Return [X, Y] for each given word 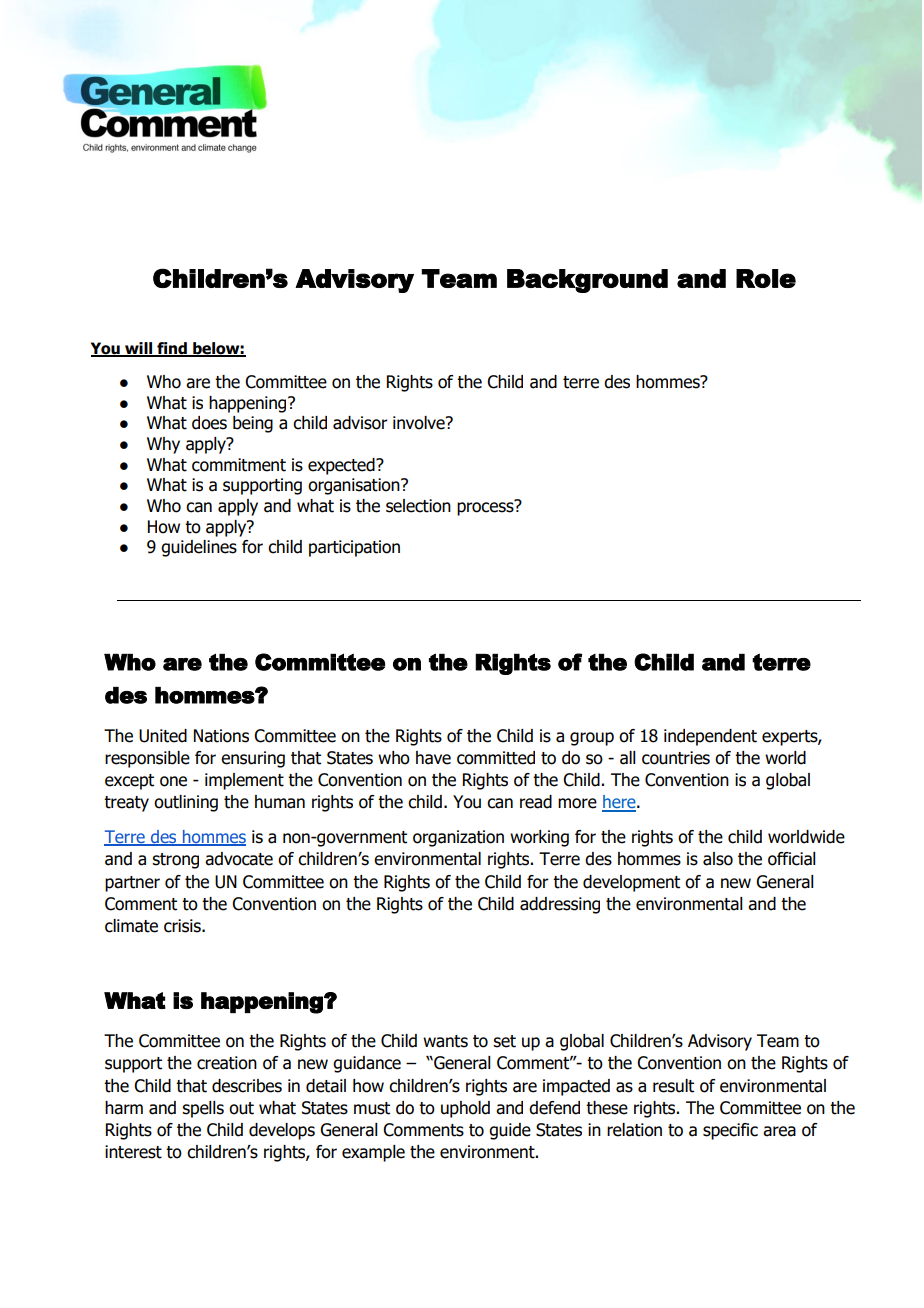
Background [587, 281]
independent [710, 737]
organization [458, 838]
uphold [465, 1109]
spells [203, 1109]
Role [766, 278]
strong [175, 861]
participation [354, 548]
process [486, 508]
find [172, 349]
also [718, 859]
